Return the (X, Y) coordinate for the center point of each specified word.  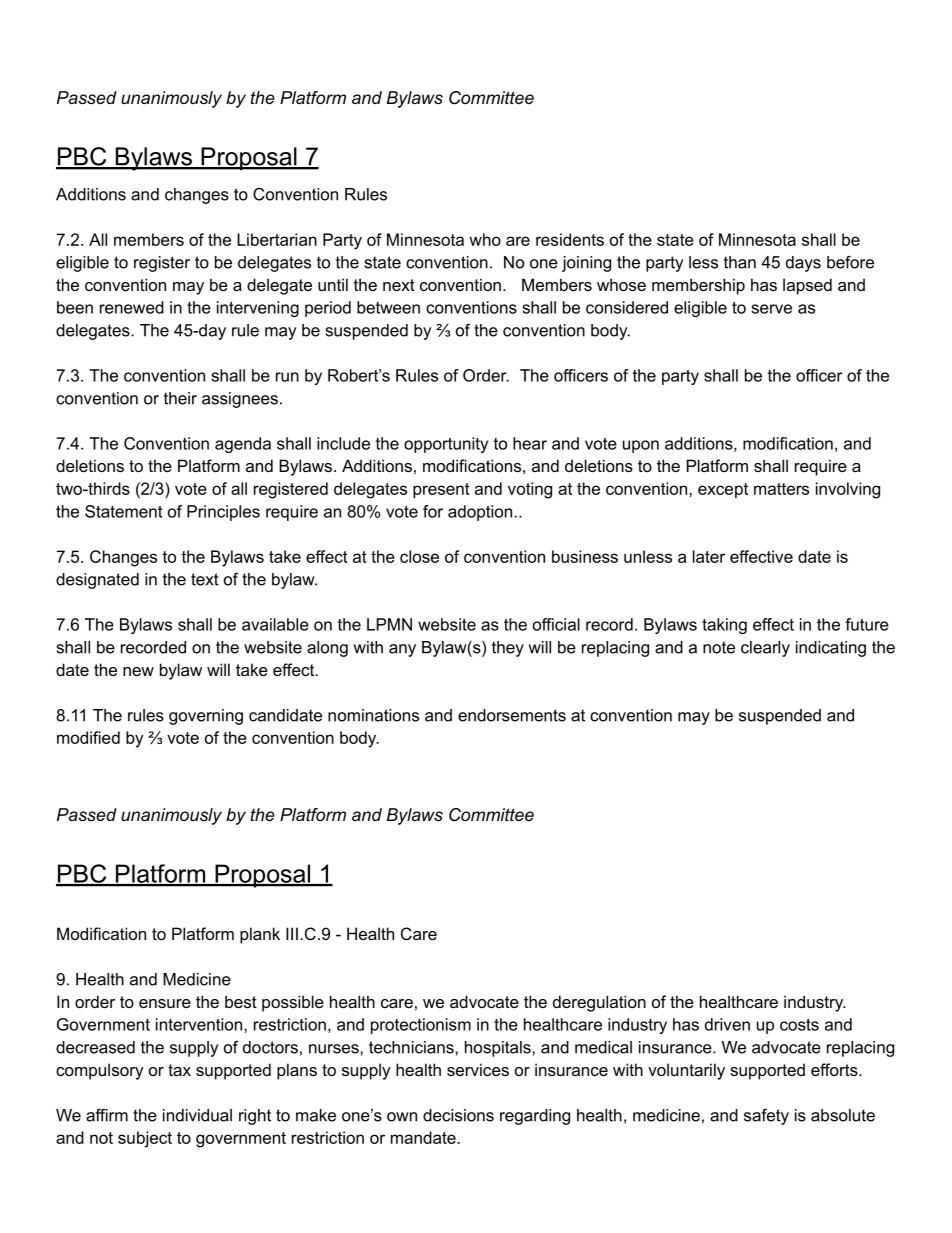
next (399, 285)
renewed (132, 307)
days (803, 264)
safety (766, 1117)
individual (197, 1115)
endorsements (512, 715)
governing (206, 717)
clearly (765, 649)
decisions (458, 1115)
